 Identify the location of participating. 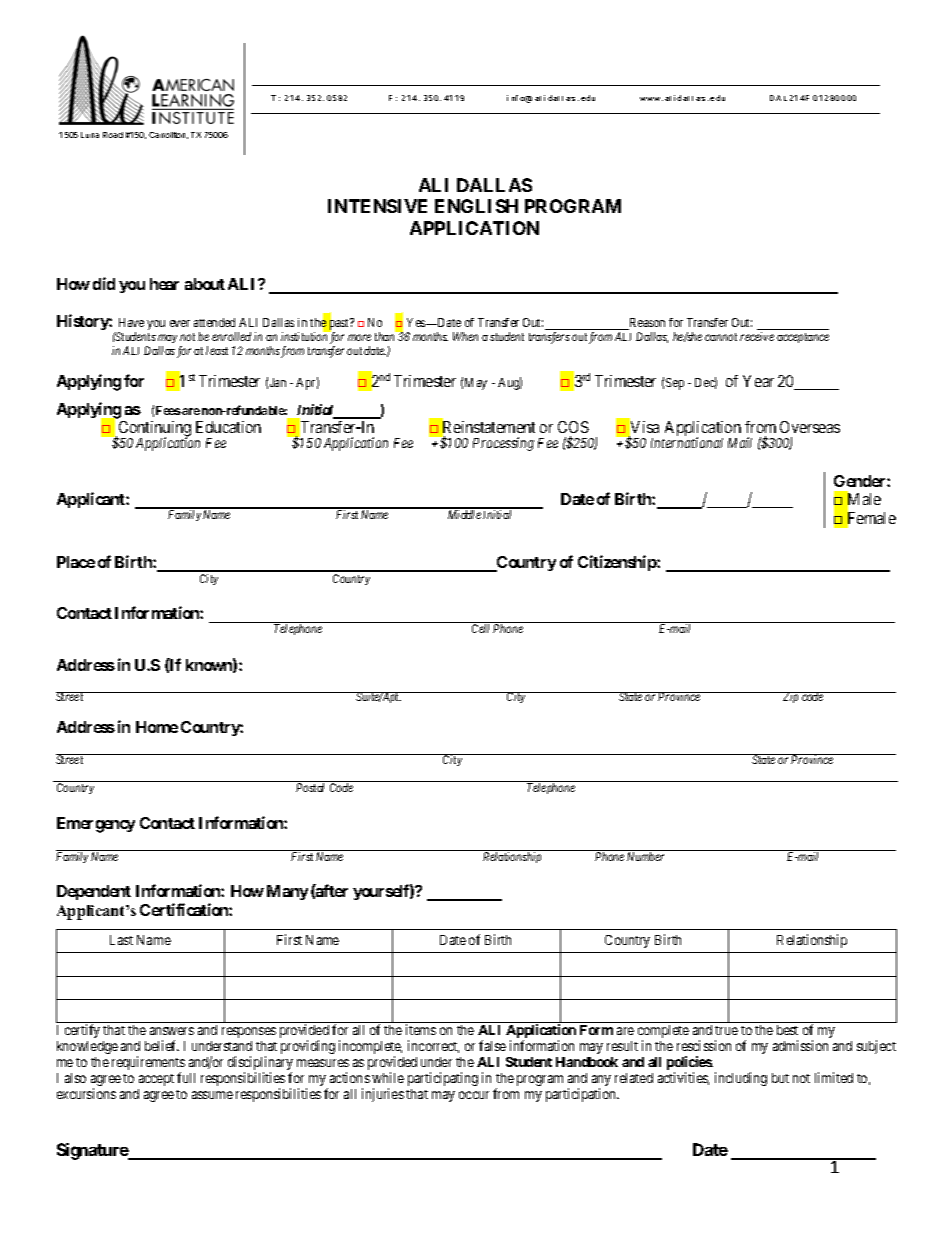
(443, 1079).
